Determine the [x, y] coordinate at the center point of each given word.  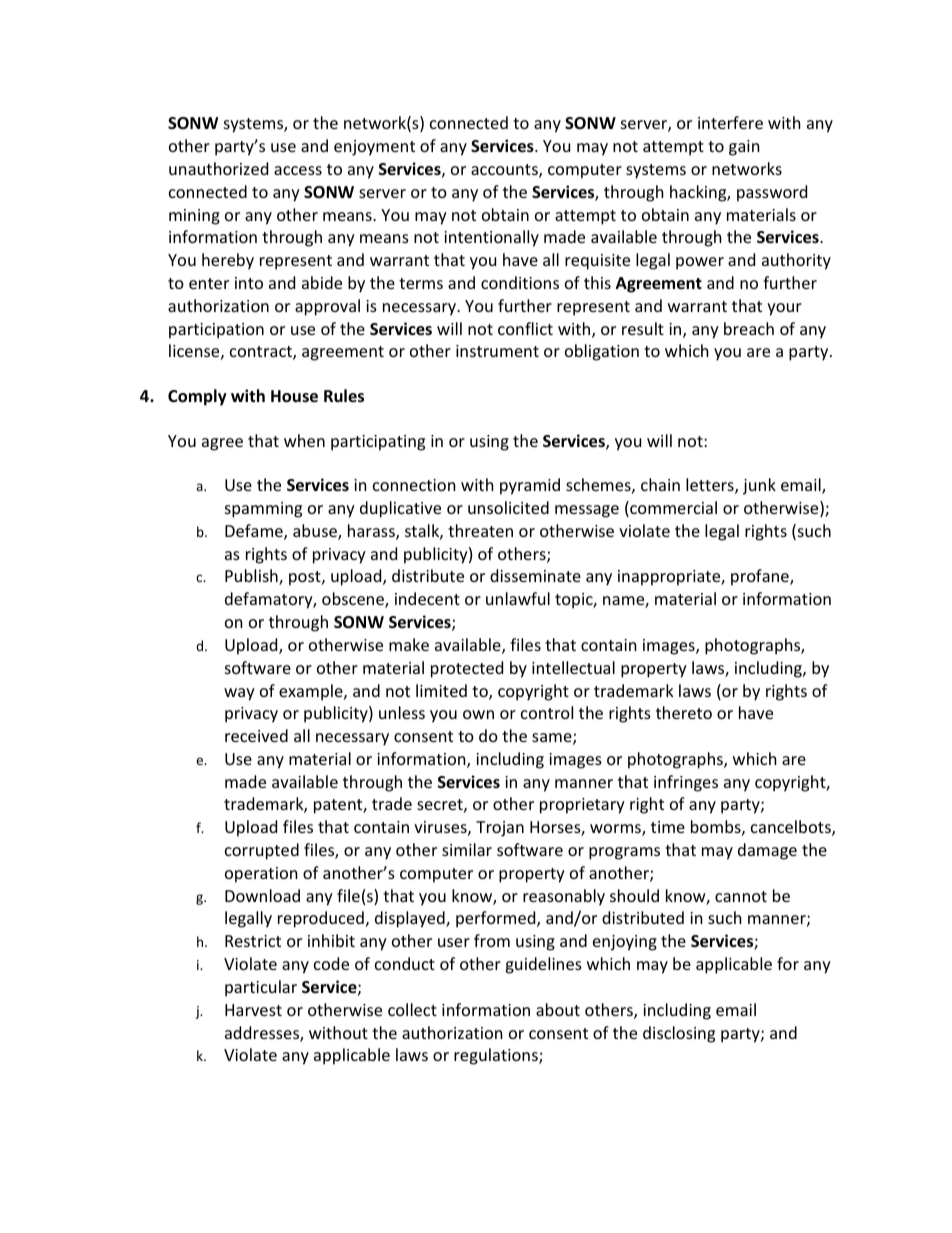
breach [749, 328]
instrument [497, 351]
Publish [252, 577]
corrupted [262, 851]
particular [261, 988]
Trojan [500, 829]
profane [761, 577]
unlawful [518, 598]
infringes [686, 783]
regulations [497, 1056]
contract [262, 353]
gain [744, 148]
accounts [505, 171]
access [298, 170]
